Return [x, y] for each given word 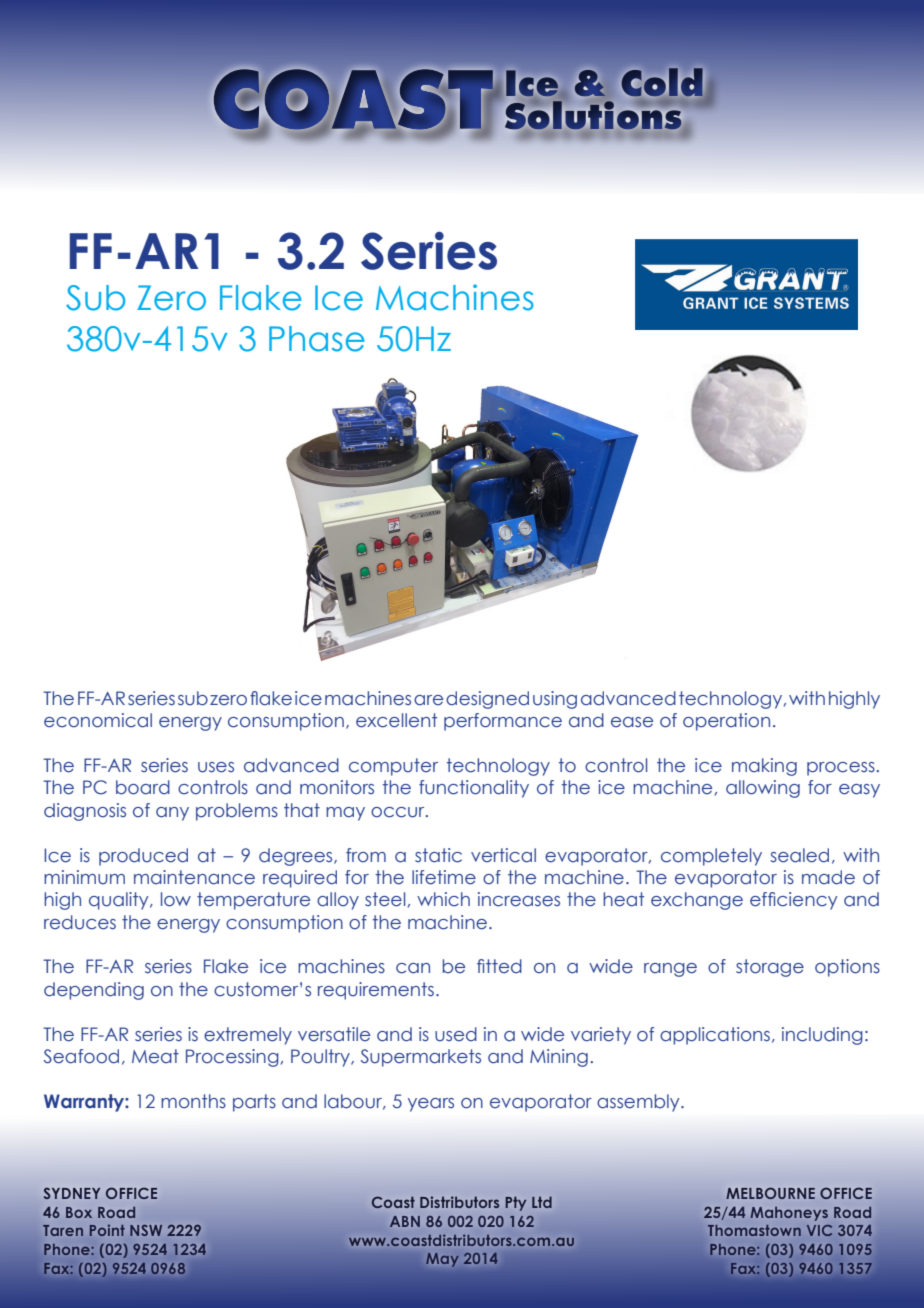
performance [503, 722]
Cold [662, 82]
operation [726, 722]
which [443, 899]
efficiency [794, 901]
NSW [146, 1230]
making [764, 767]
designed [487, 700]
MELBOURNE [770, 1193]
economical [98, 720]
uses [216, 767]
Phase [317, 339]
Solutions [592, 116]
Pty [516, 1204]
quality [120, 901]
